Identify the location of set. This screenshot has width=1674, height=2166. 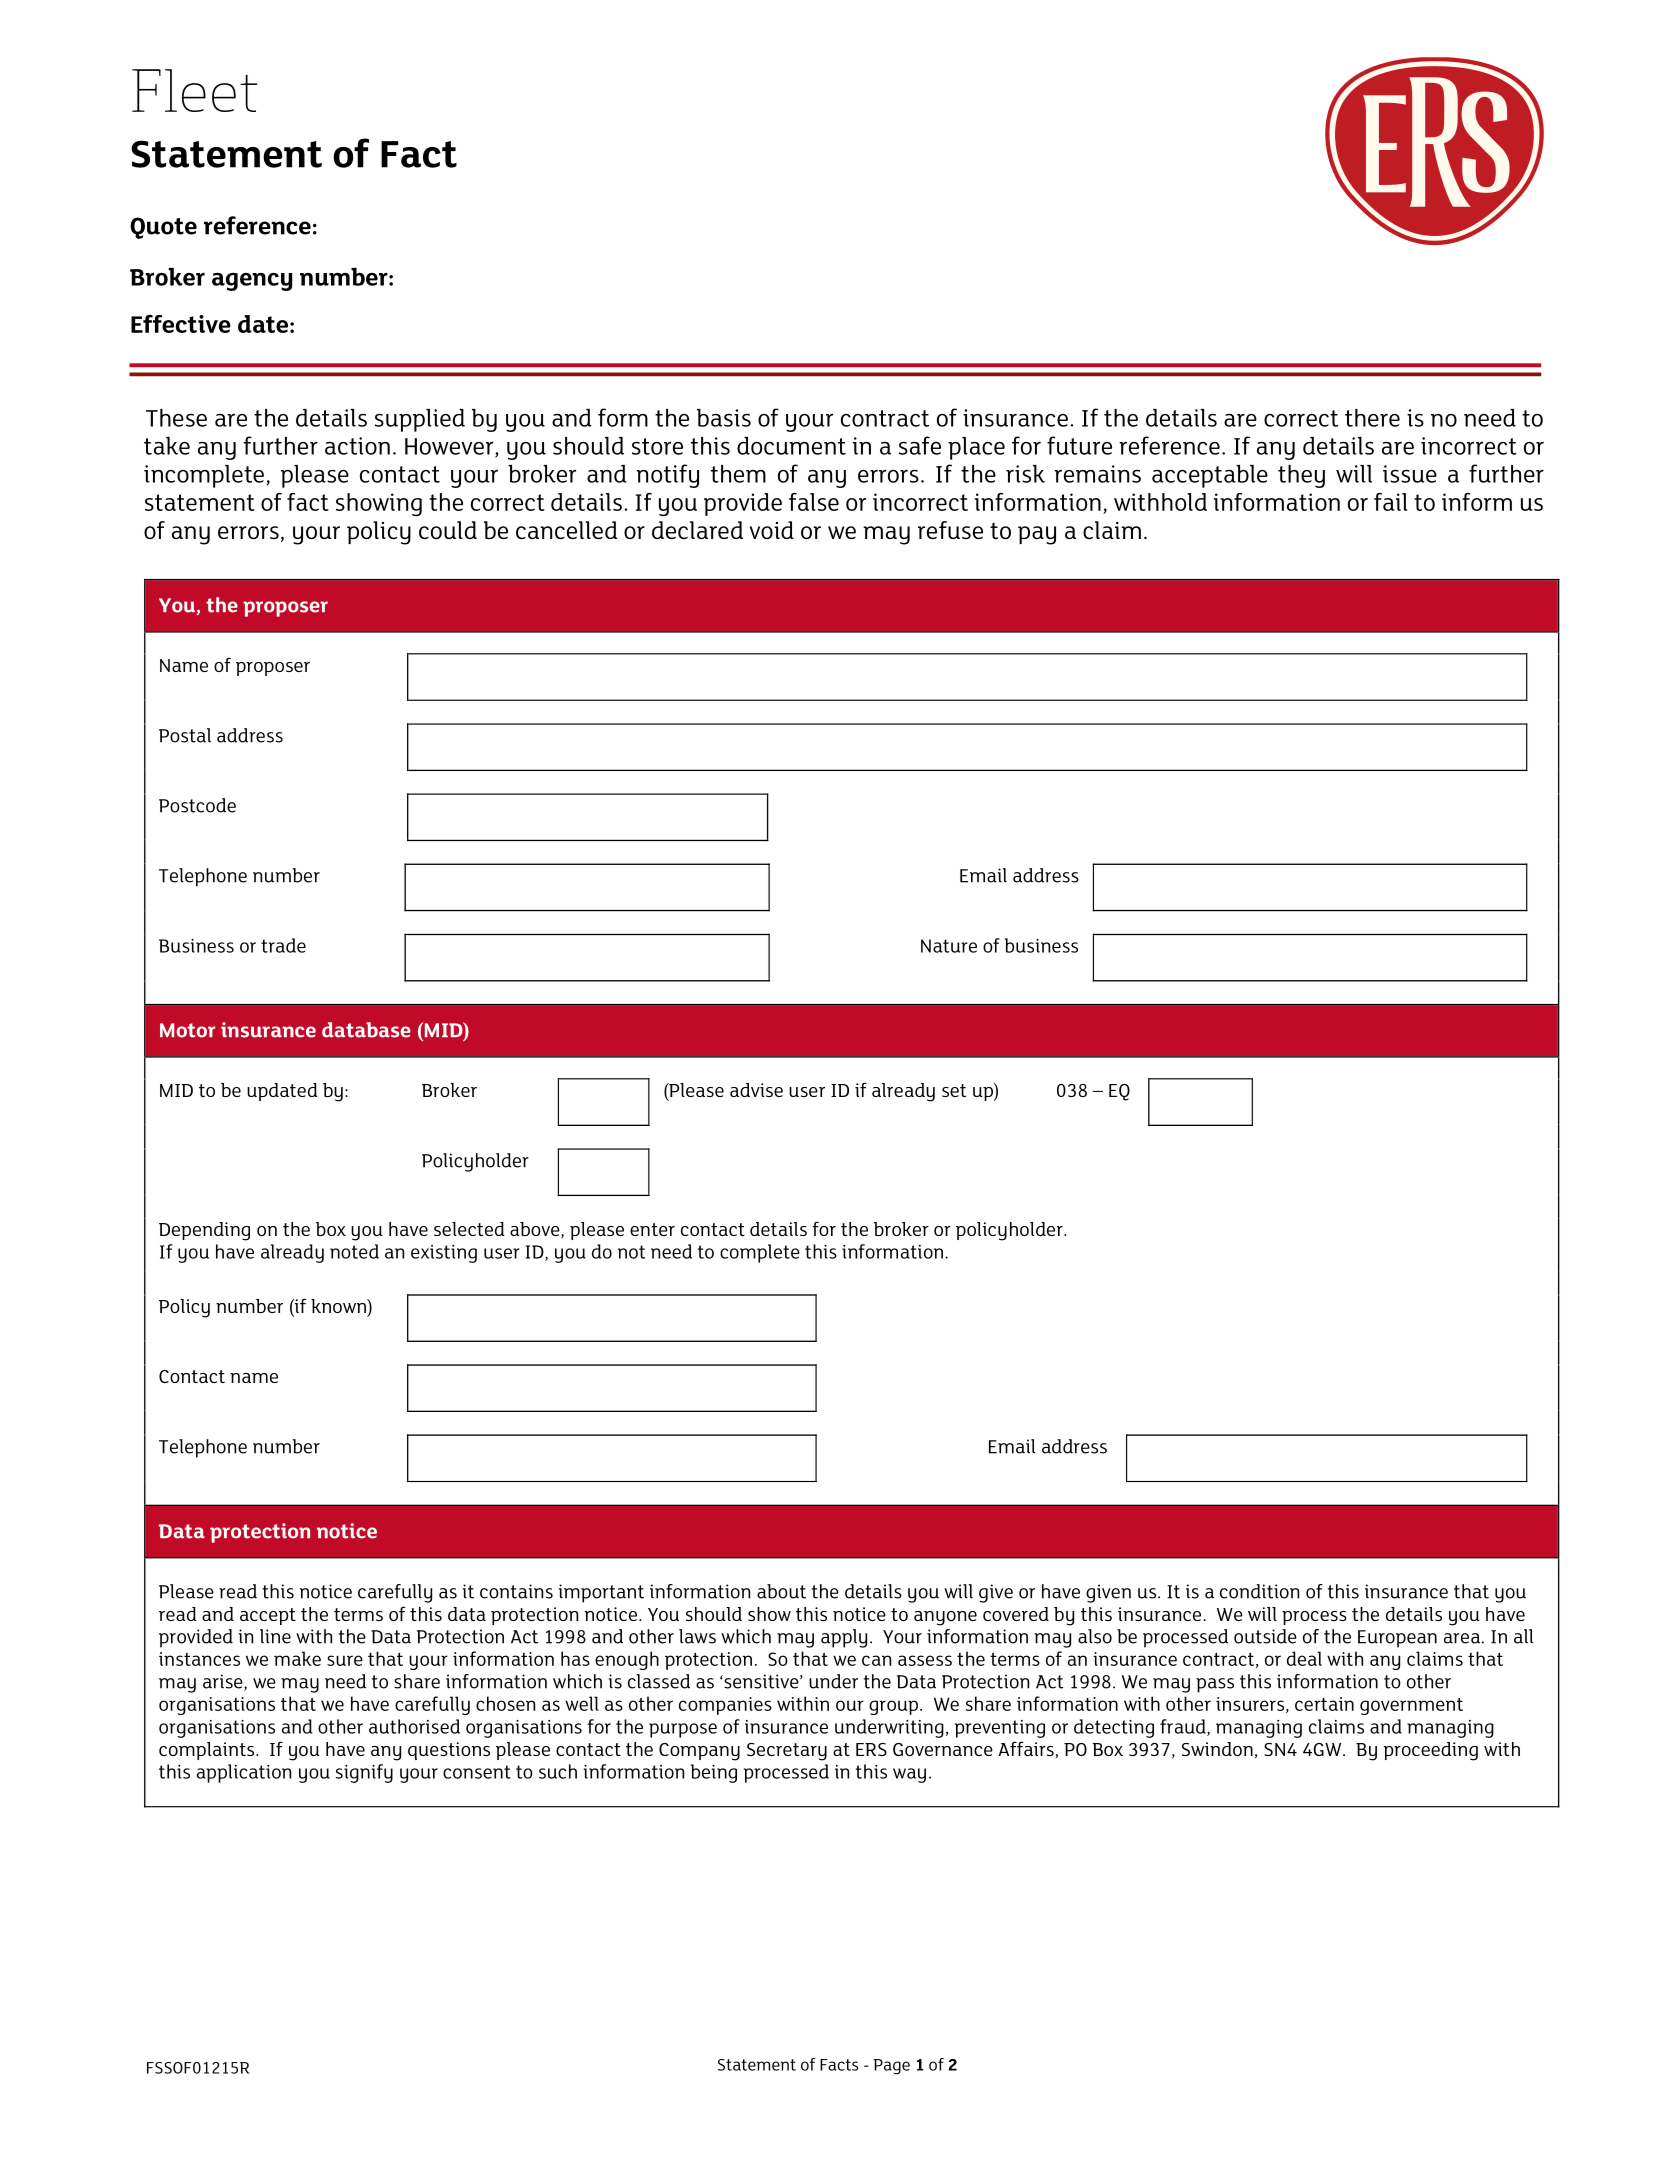
(954, 1090).
